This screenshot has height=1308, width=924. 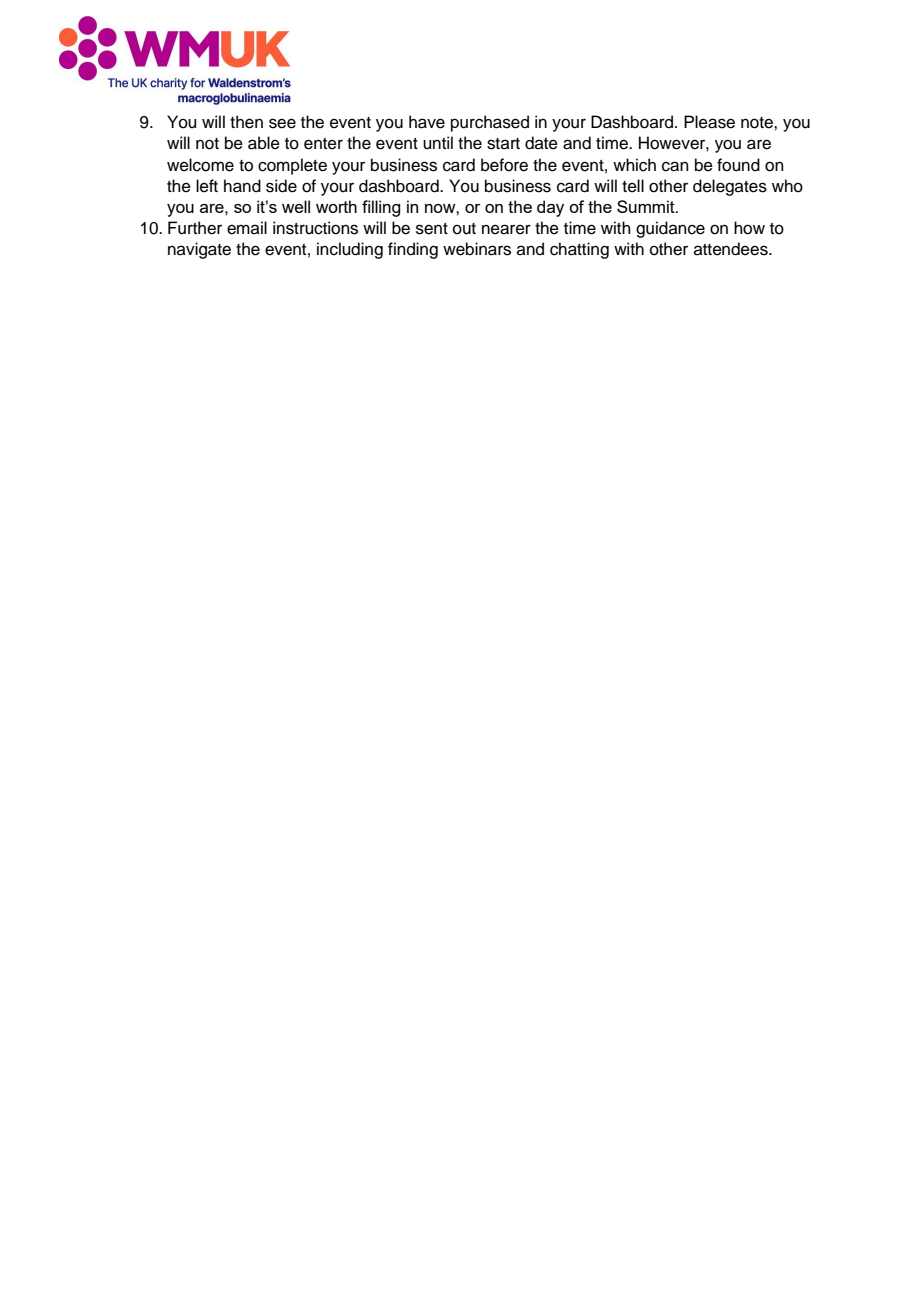 What do you see at coordinates (504, 165) in the screenshot?
I see `before` at bounding box center [504, 165].
